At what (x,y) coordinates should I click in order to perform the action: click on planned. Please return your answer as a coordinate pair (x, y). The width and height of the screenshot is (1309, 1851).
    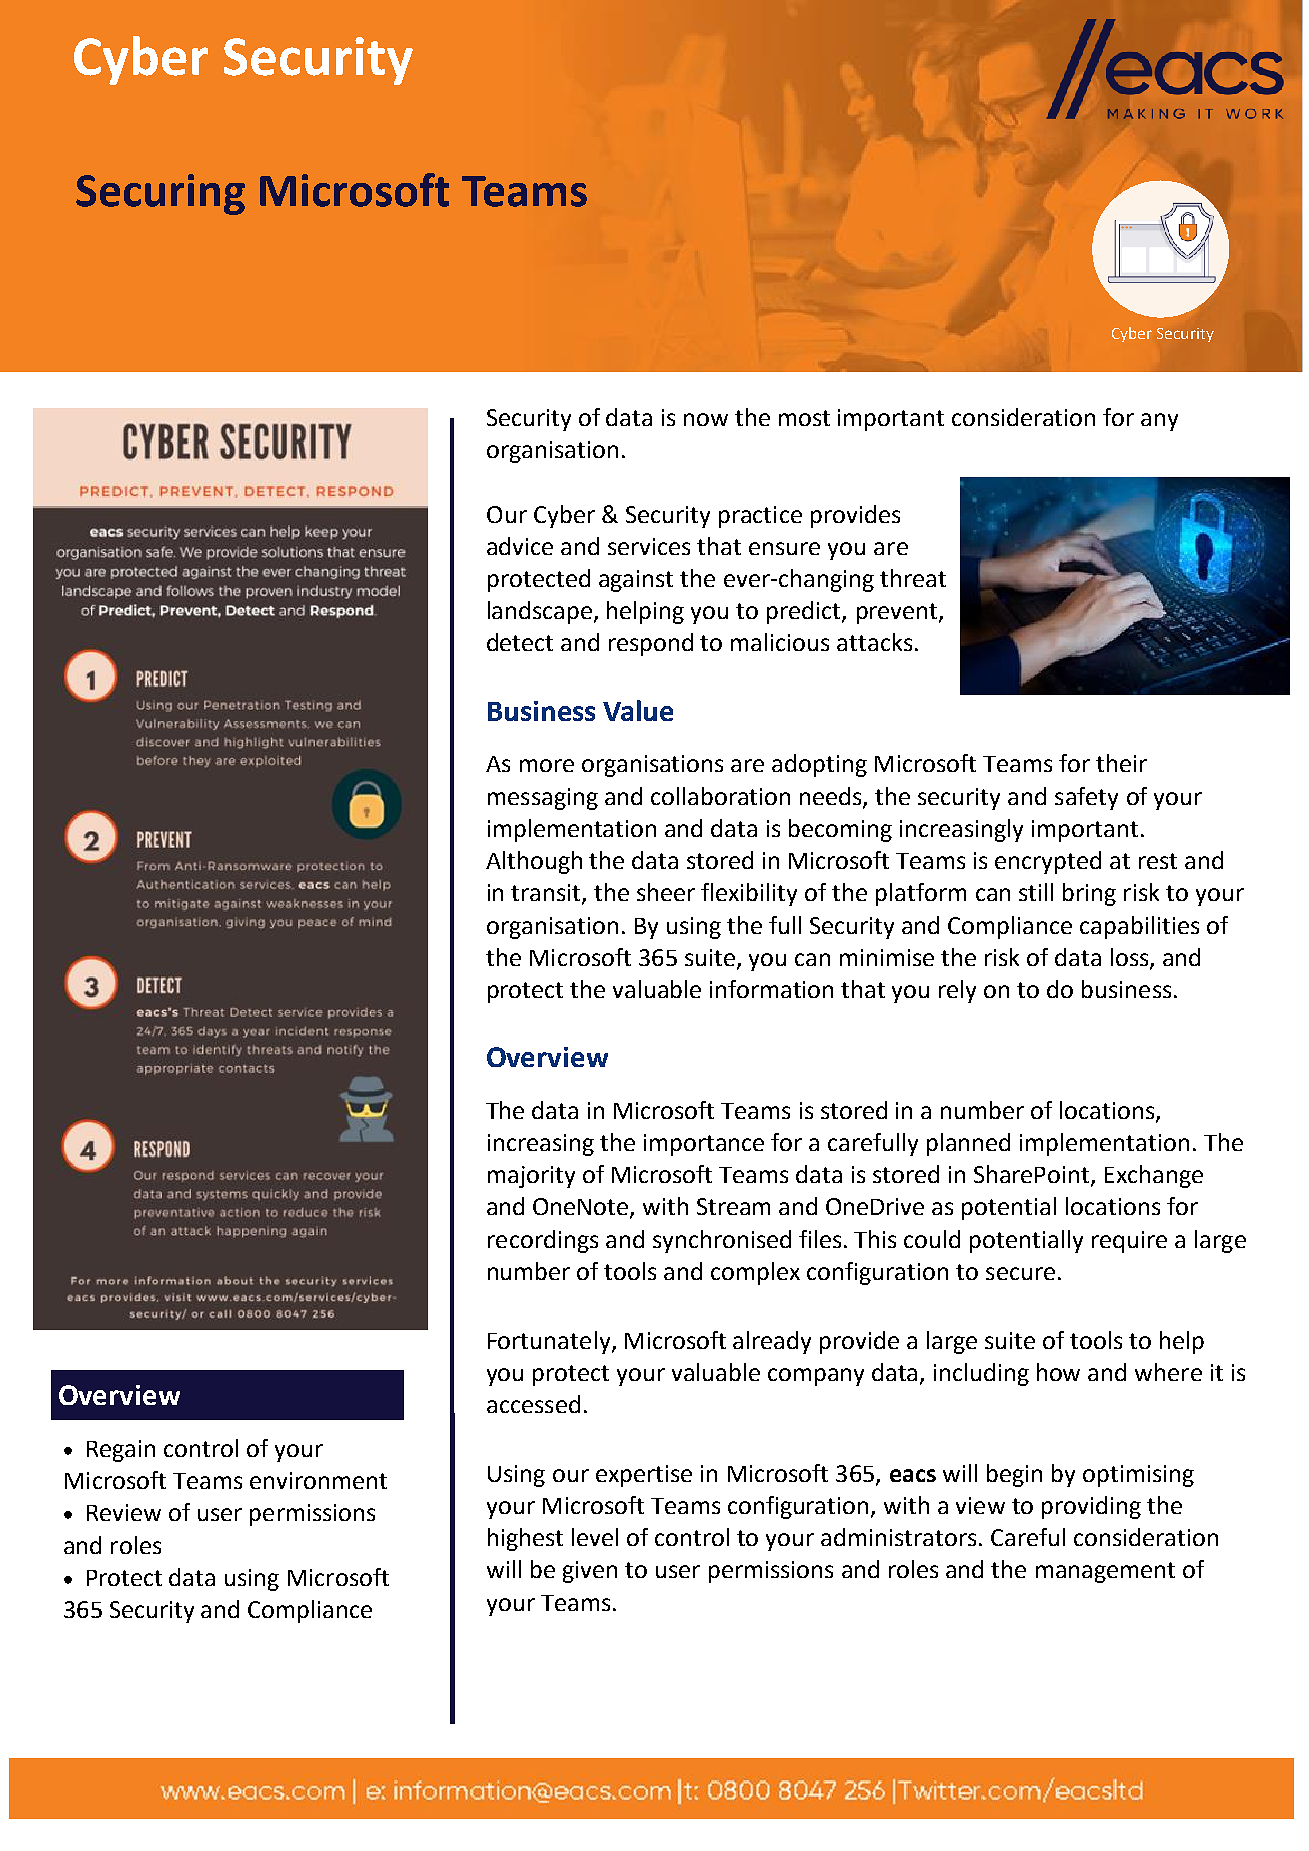
    Looking at the image, I should click on (968, 1144).
